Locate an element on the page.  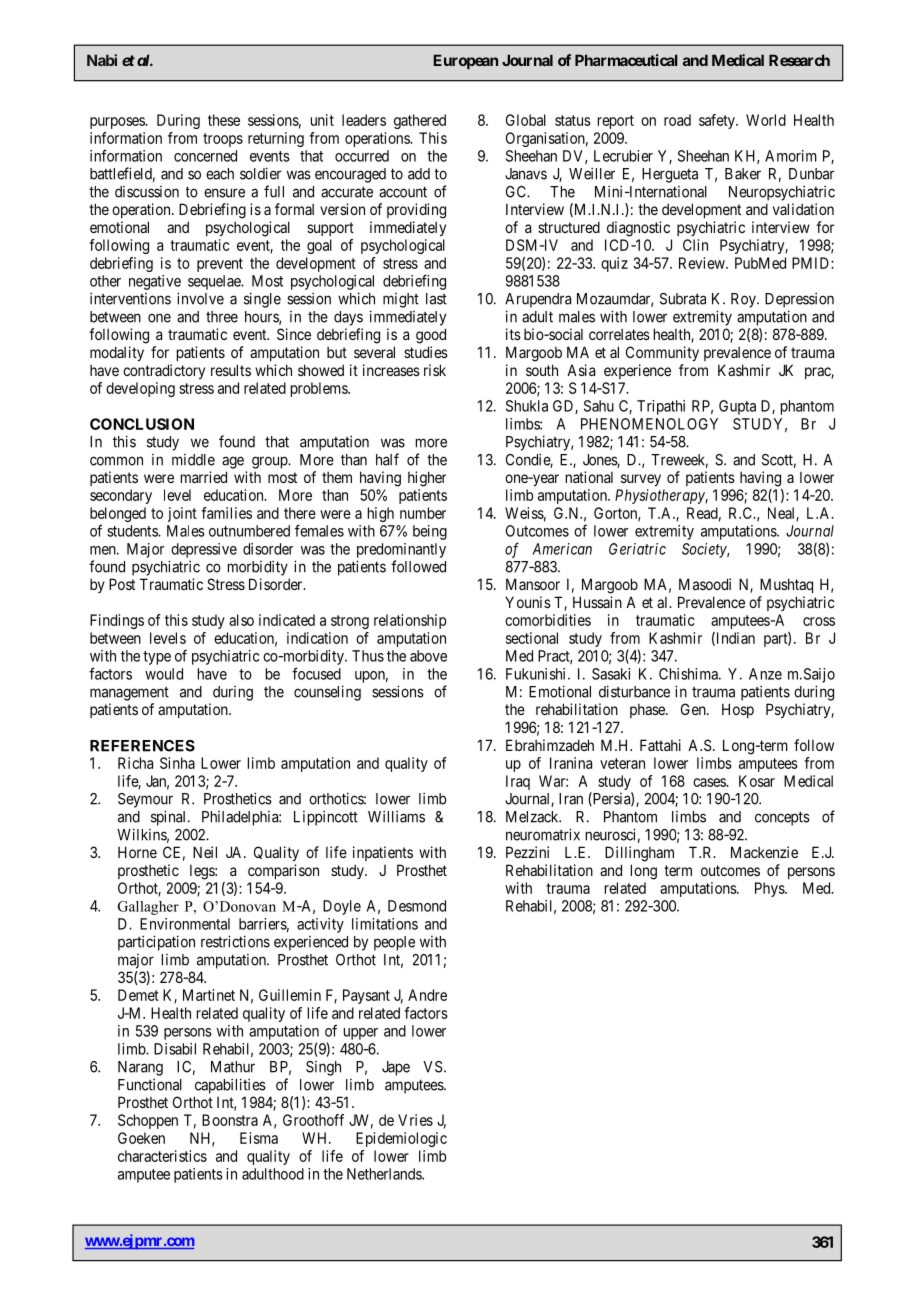
cross is located at coordinates (819, 621).
